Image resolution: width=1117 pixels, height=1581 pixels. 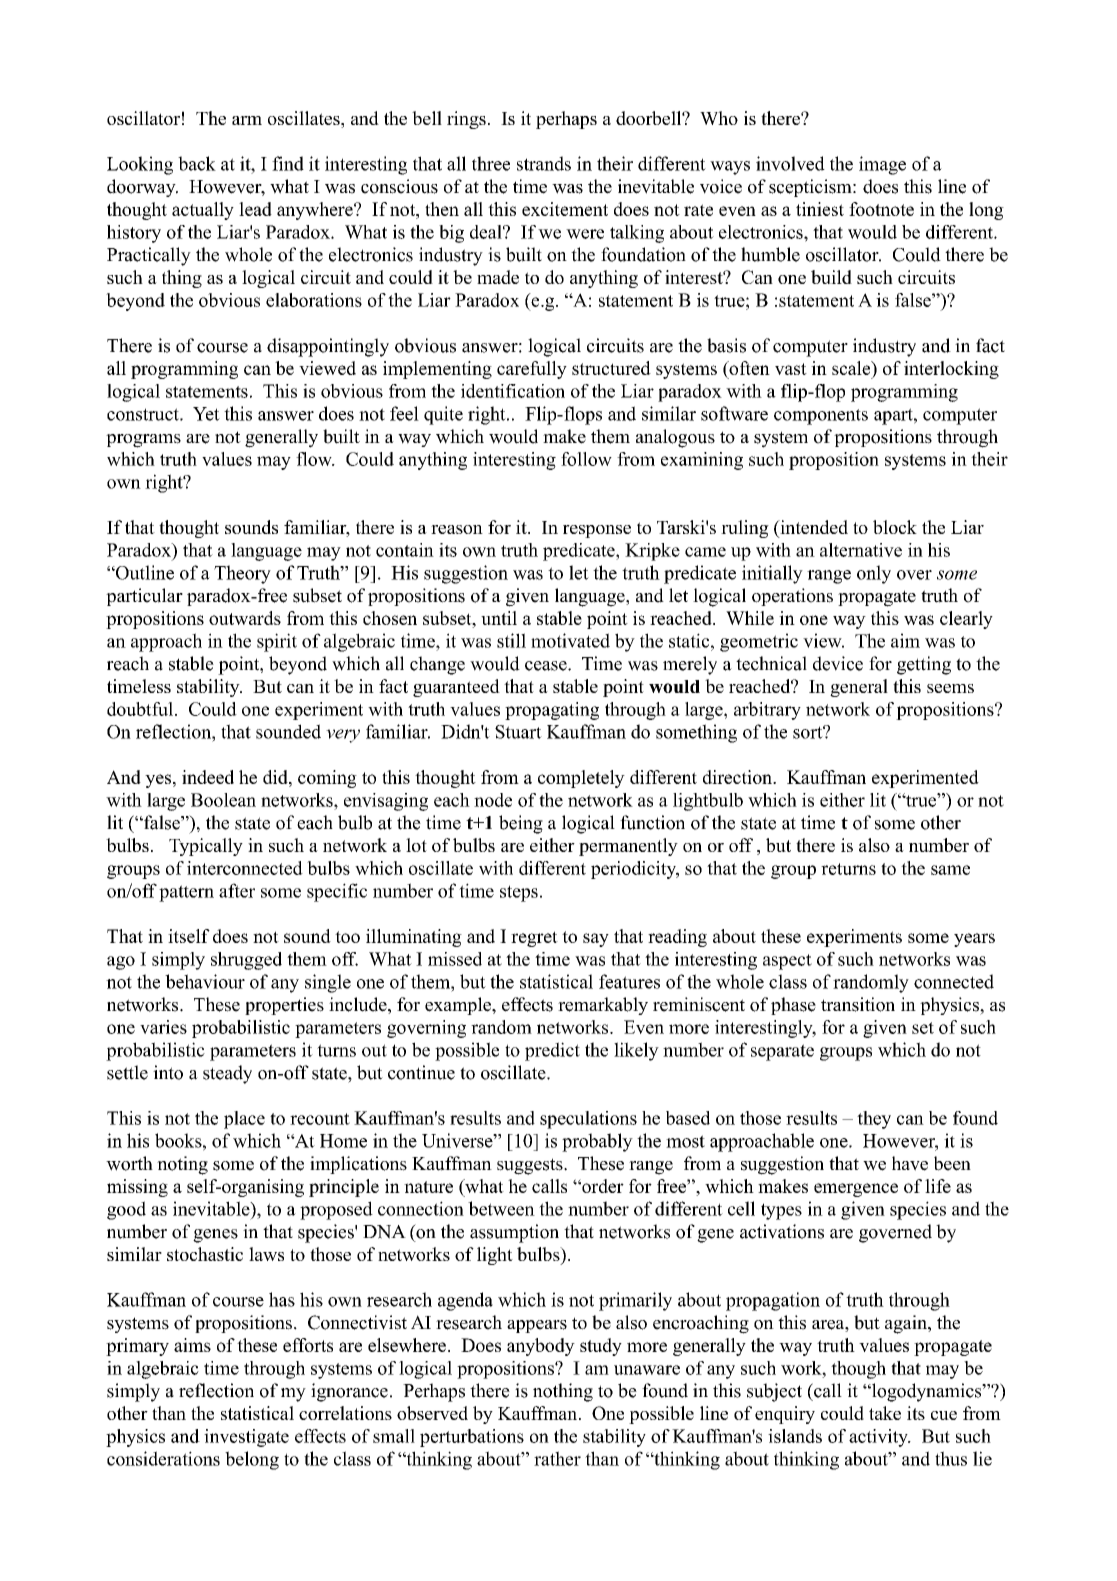 What do you see at coordinates (950, 870) in the document?
I see `same` at bounding box center [950, 870].
